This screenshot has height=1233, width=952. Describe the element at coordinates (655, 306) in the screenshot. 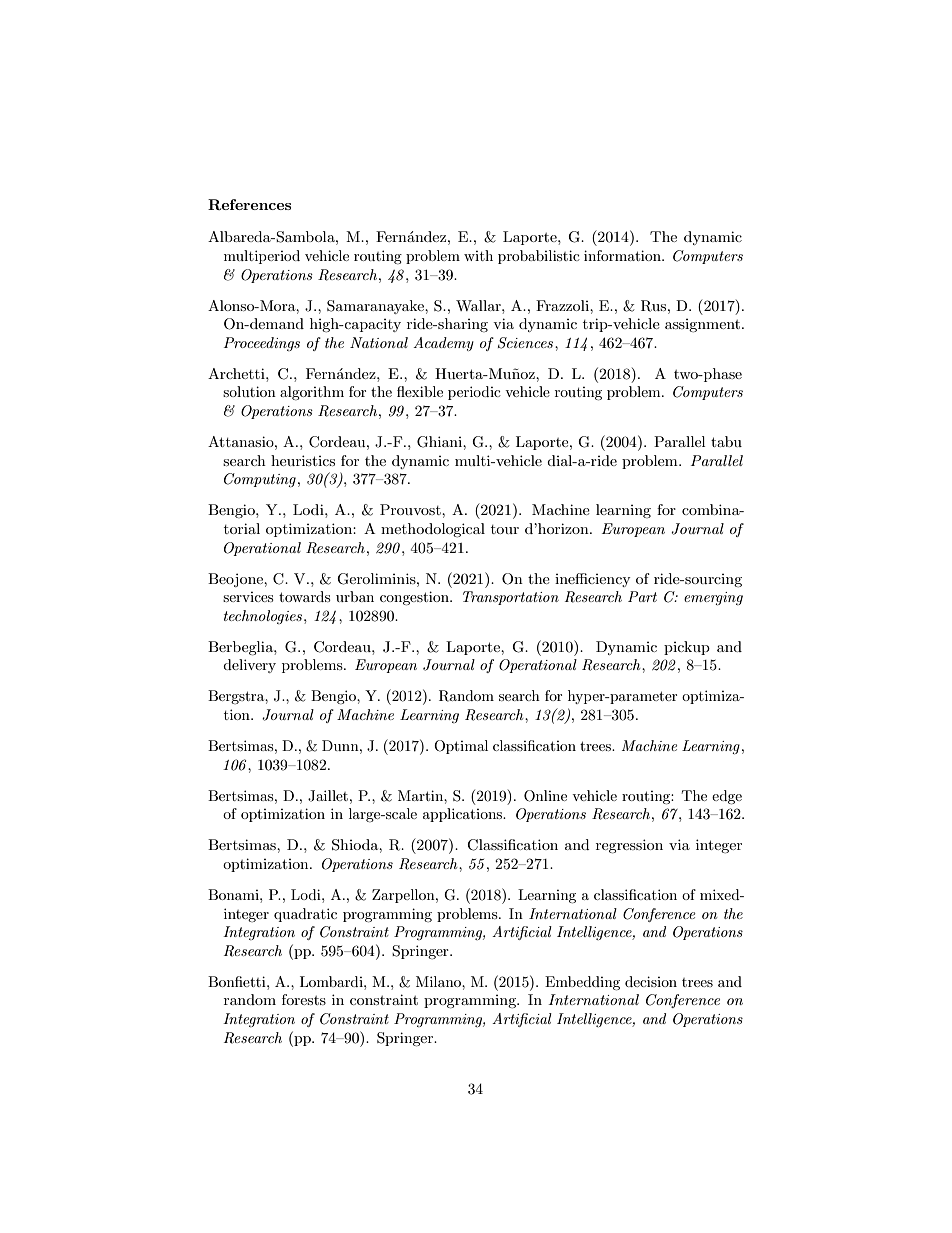

I see `Rus` at that location.
